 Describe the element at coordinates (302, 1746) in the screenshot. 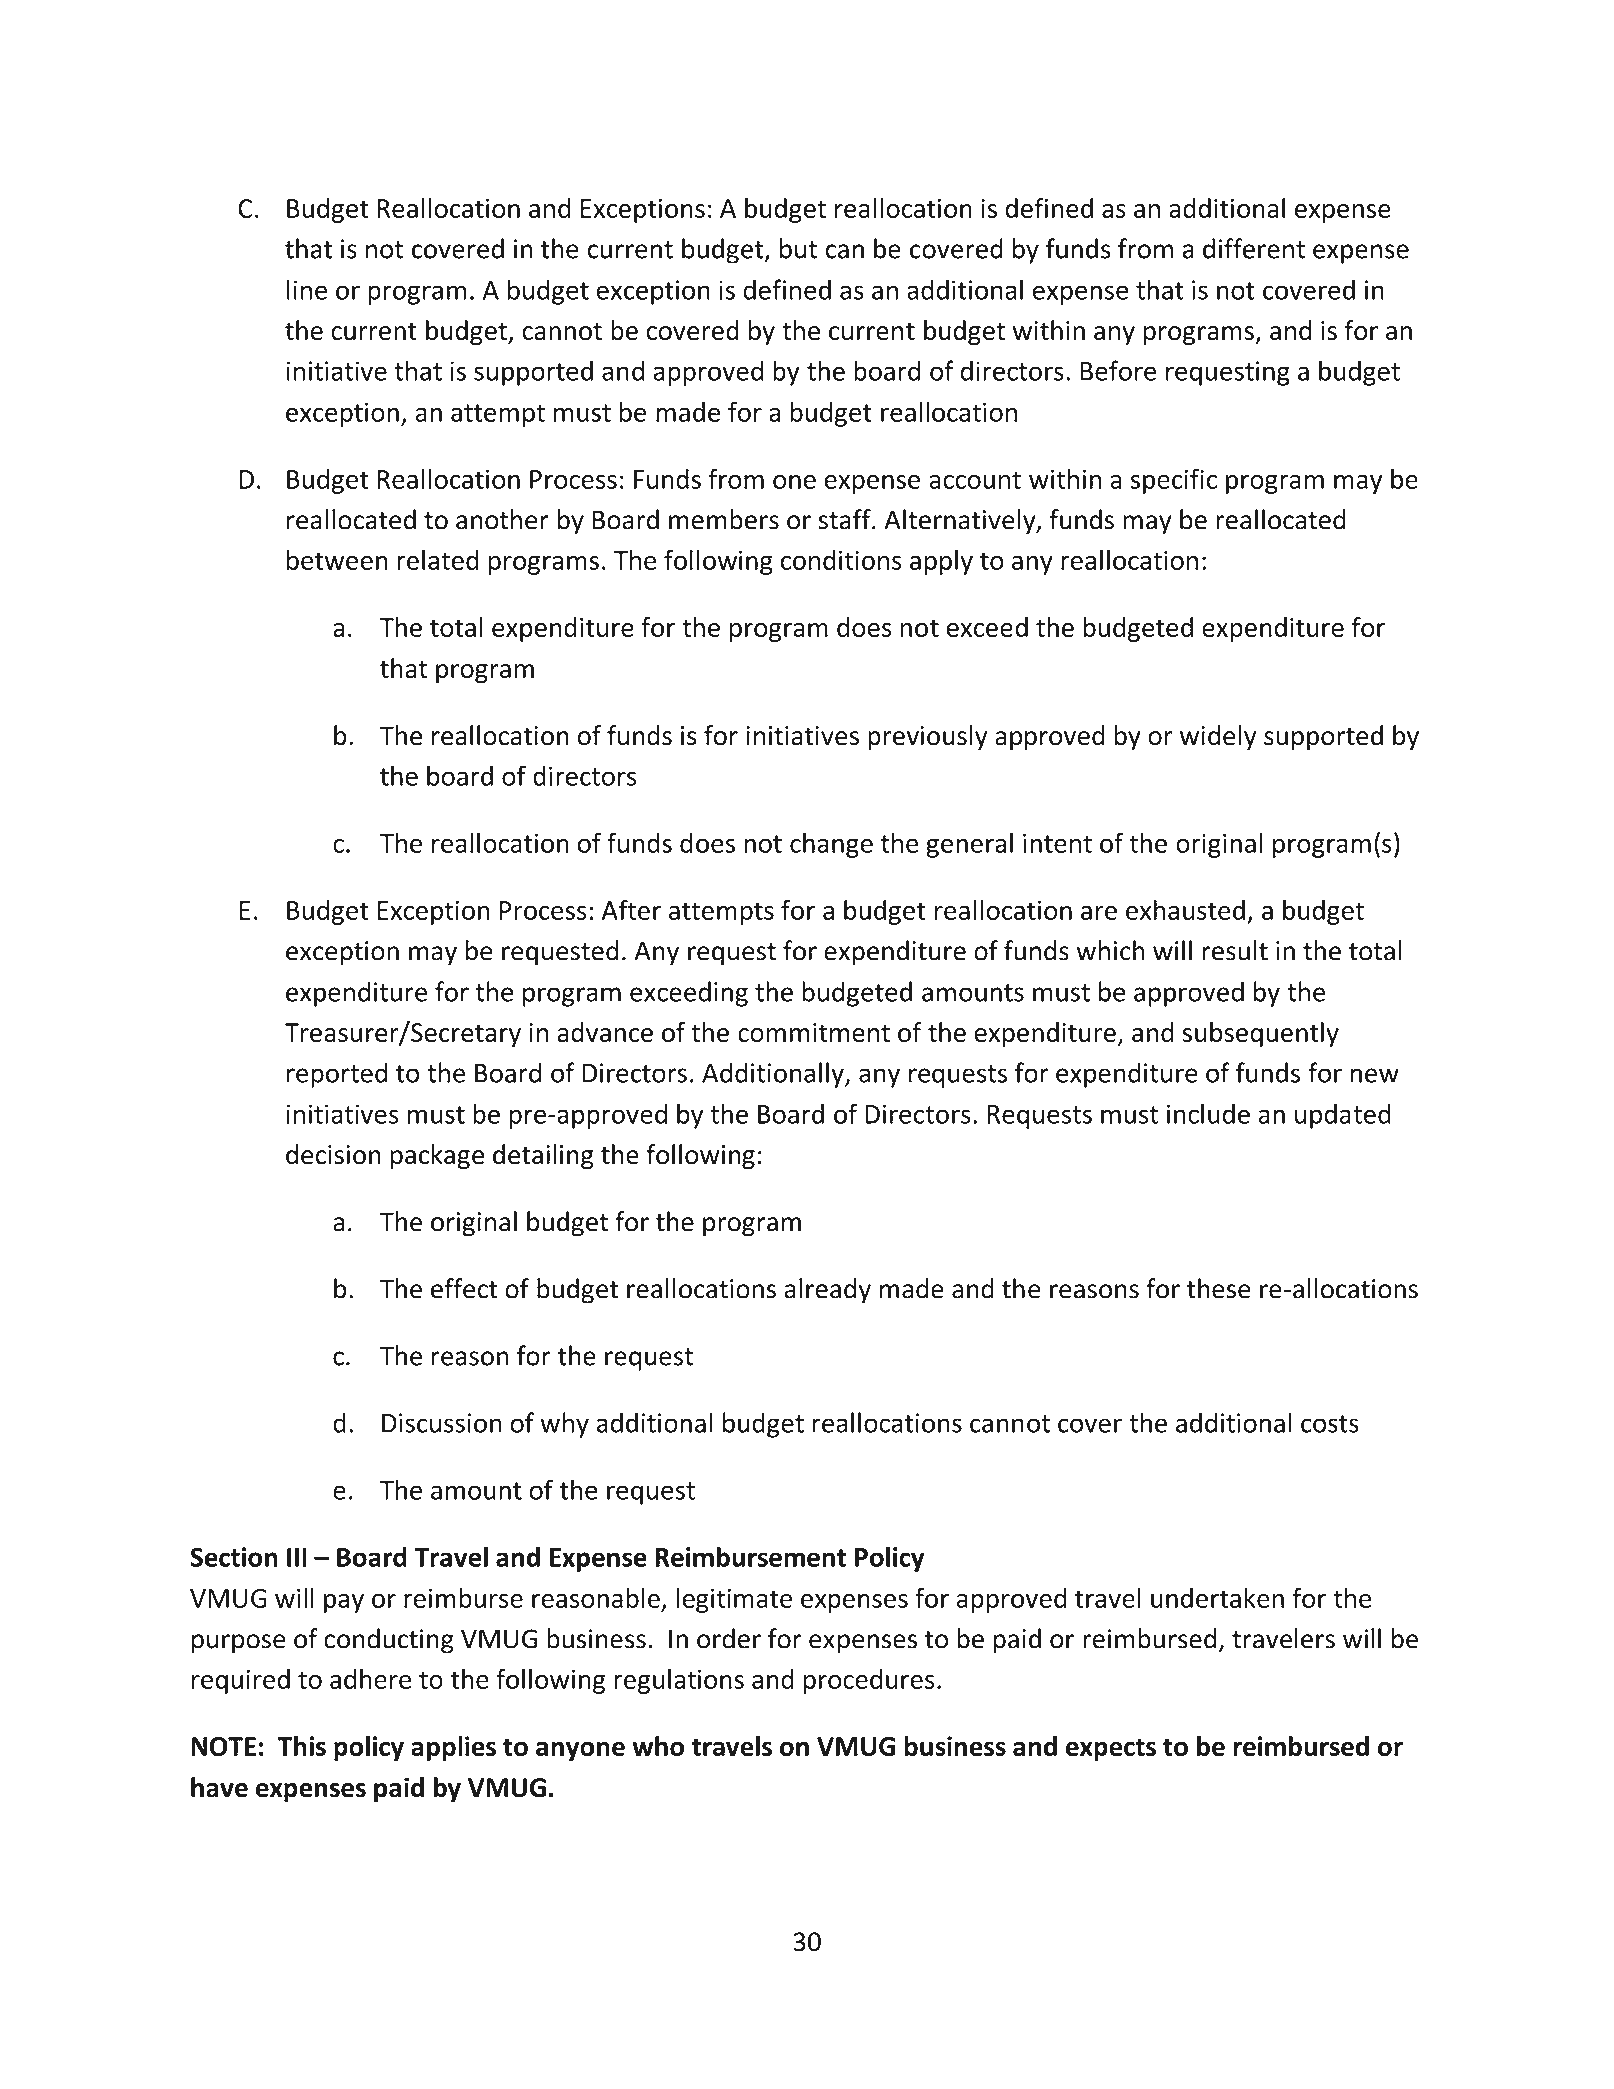

I see `This` at that location.
